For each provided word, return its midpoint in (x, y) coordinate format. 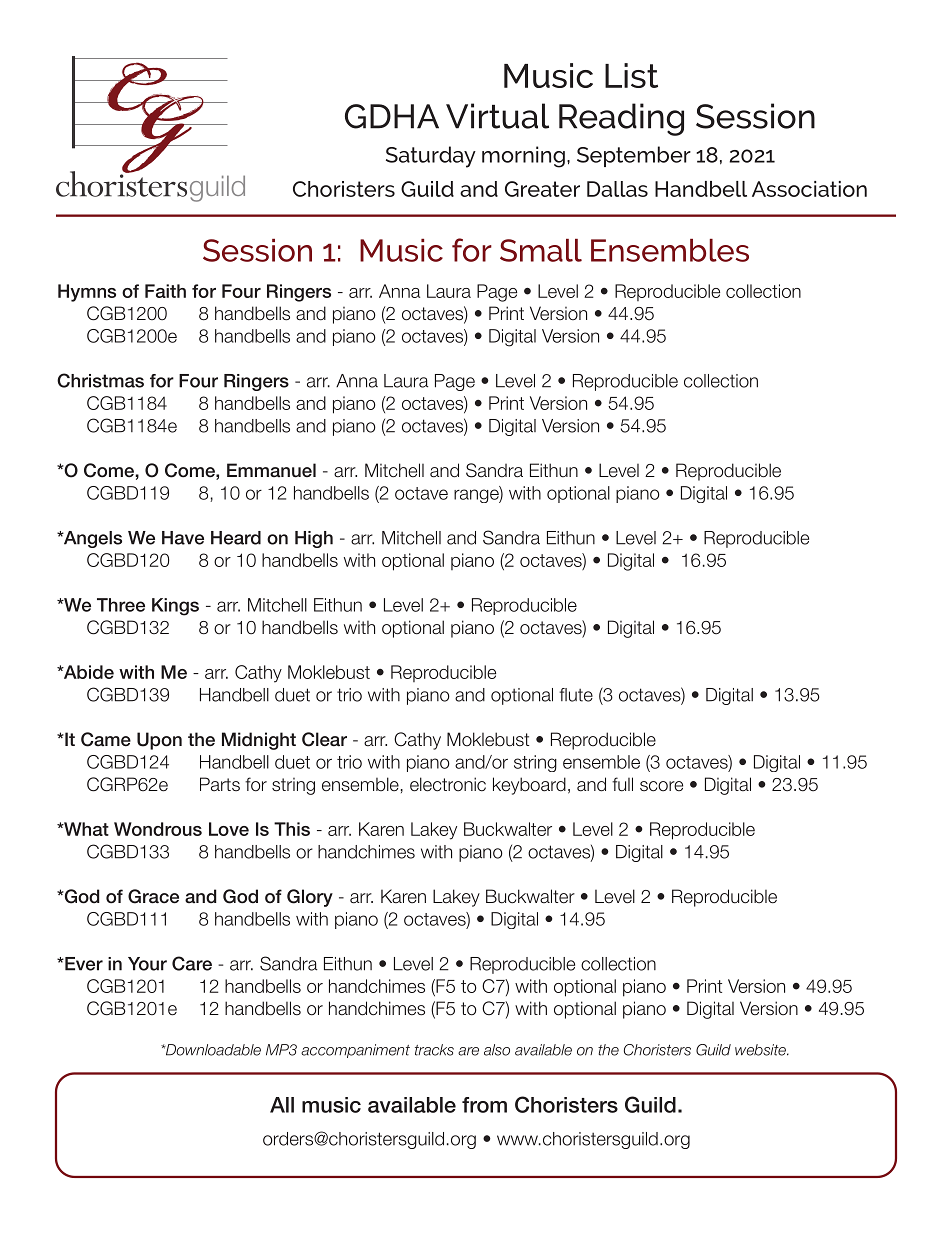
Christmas (100, 380)
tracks (434, 1050)
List (631, 75)
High (314, 539)
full (622, 784)
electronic (448, 784)
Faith (165, 291)
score (661, 786)
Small (541, 250)
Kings (175, 607)
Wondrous (158, 829)
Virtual (497, 116)
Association (809, 189)
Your (147, 964)
